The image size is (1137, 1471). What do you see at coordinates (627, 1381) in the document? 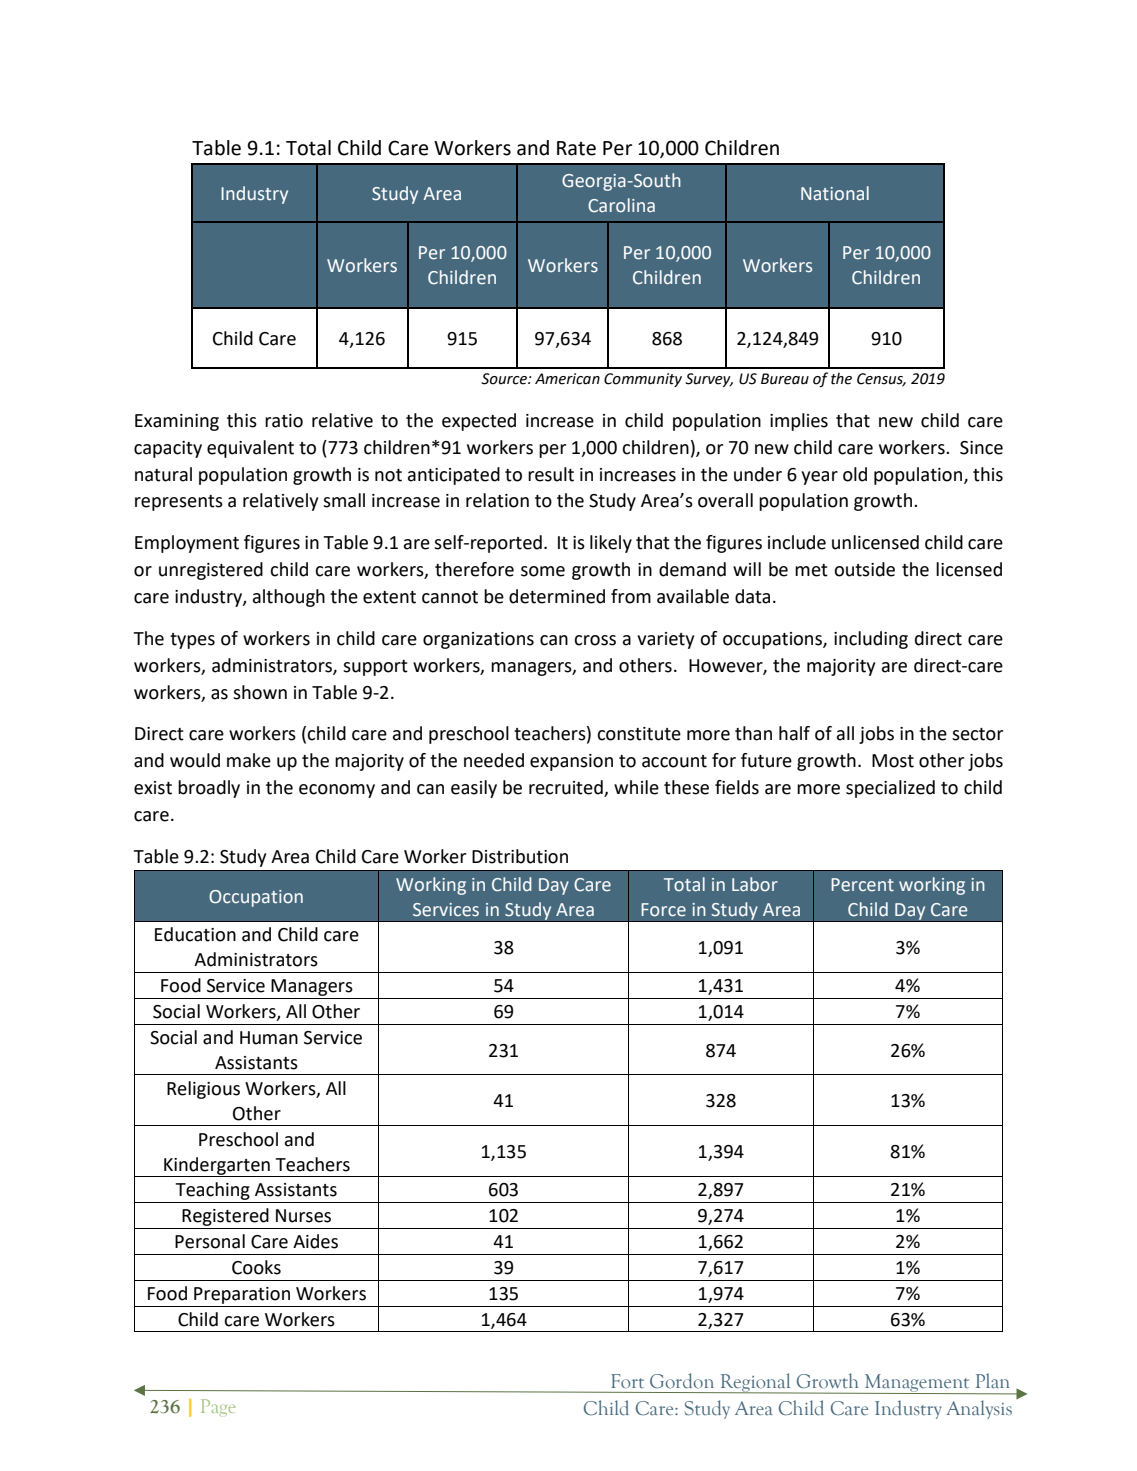
I see `Fort` at bounding box center [627, 1381].
